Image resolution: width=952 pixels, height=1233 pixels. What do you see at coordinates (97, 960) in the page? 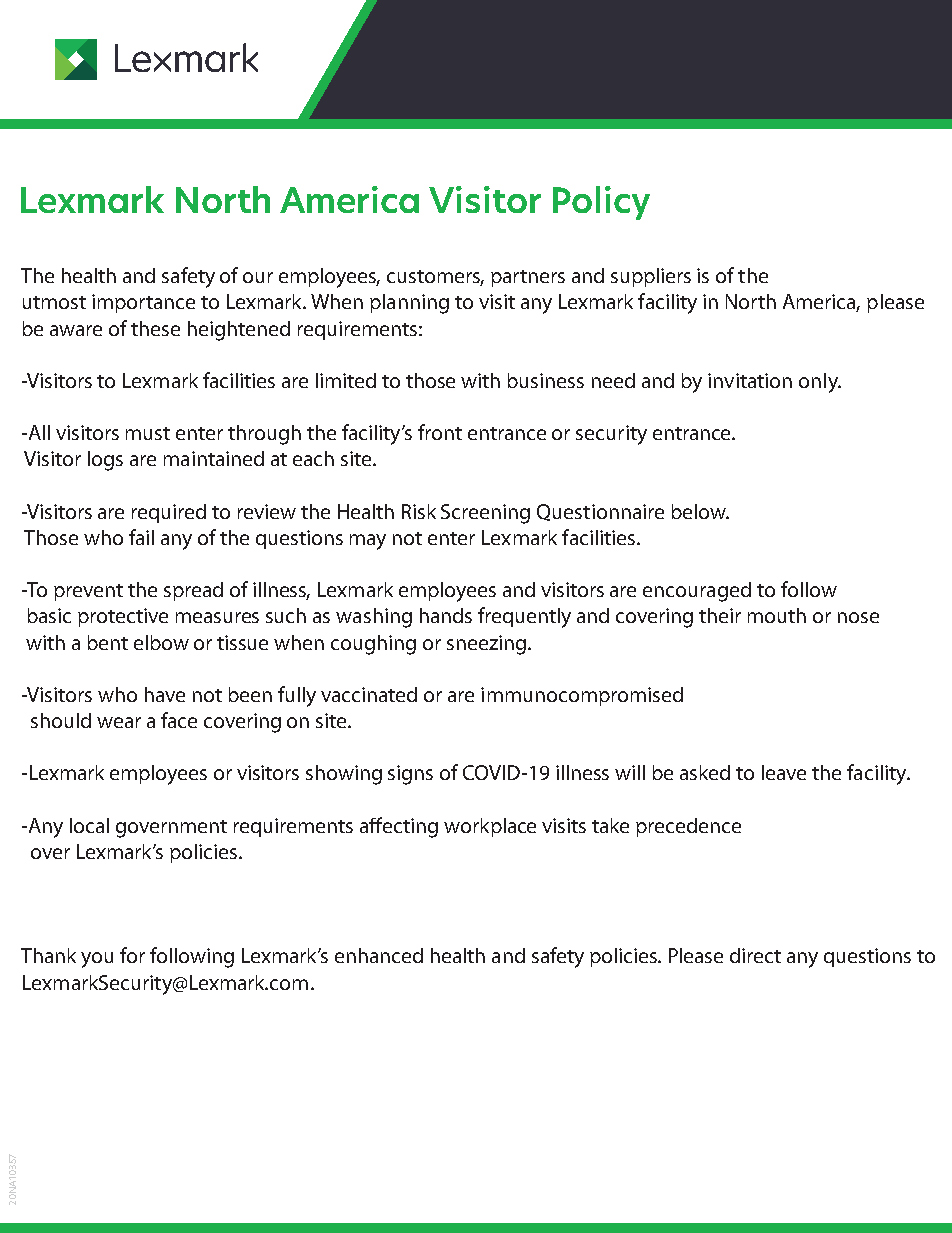
I see `you` at bounding box center [97, 960].
